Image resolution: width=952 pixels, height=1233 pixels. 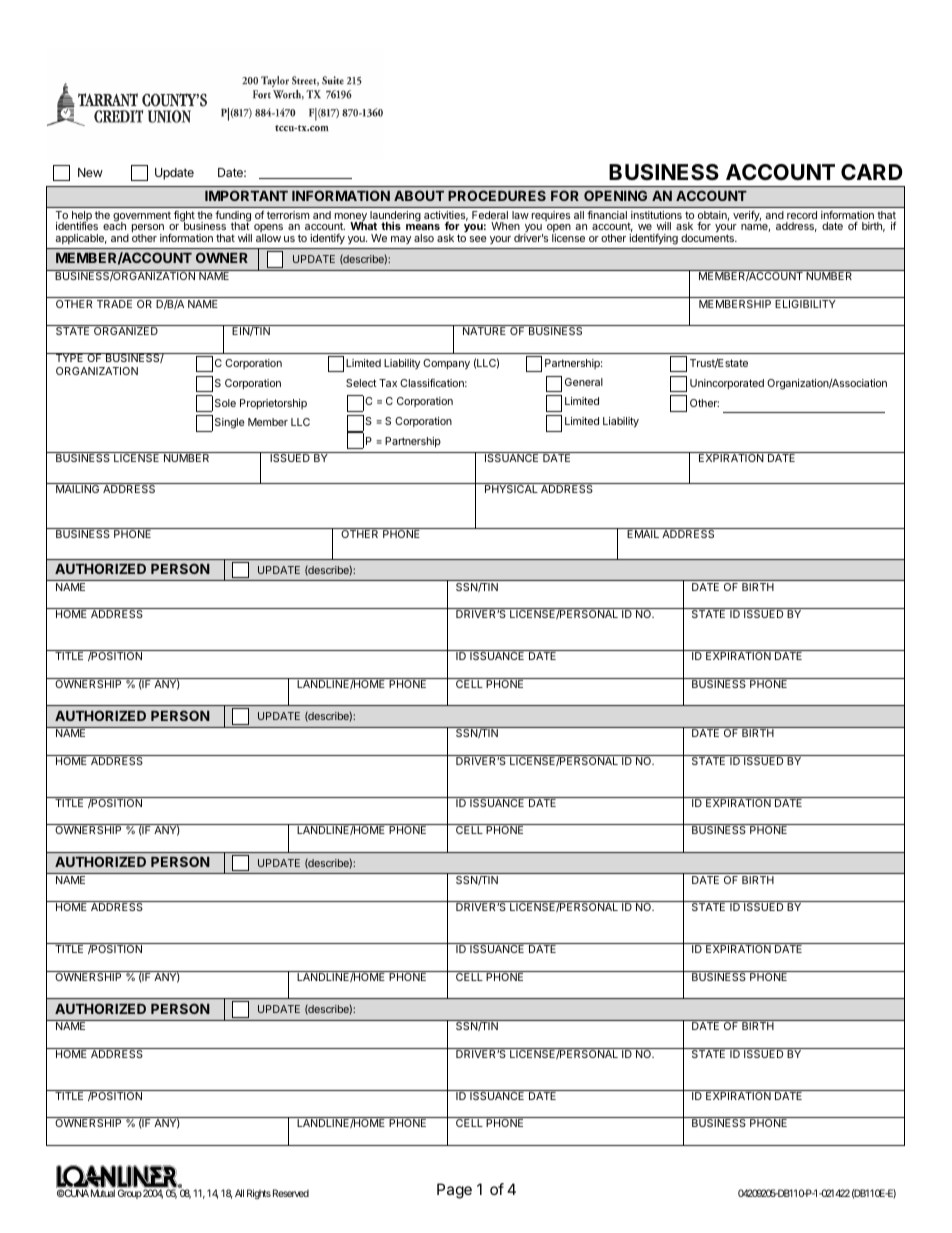 I want to click on PHYSICAL, so click(x=511, y=488).
